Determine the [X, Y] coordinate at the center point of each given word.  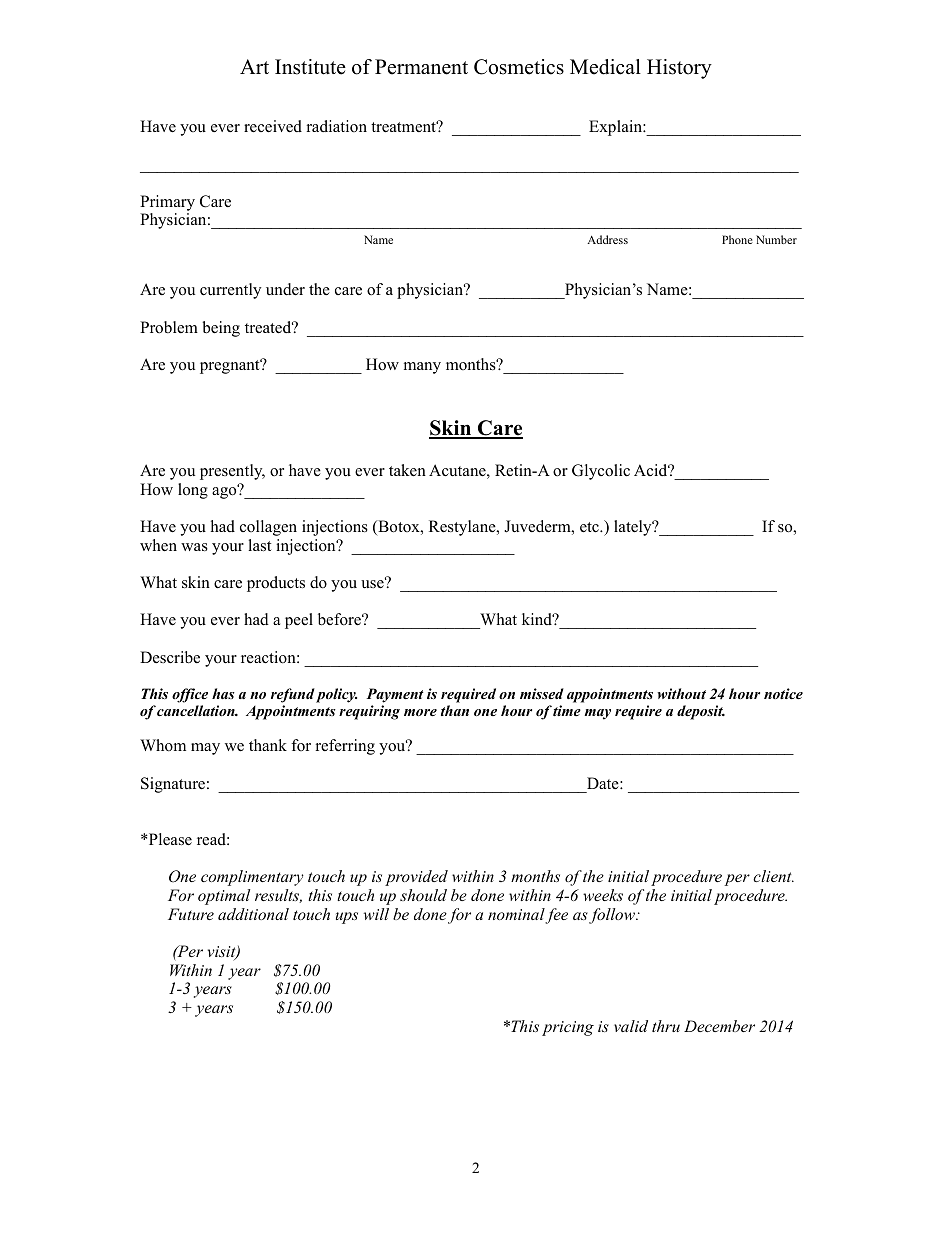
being [221, 329]
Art [254, 66]
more [420, 712]
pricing [568, 1028]
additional [253, 914]
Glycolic [601, 472]
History [679, 69]
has [223, 693]
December [719, 1026]
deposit [701, 712]
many [422, 368]
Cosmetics [519, 67]
